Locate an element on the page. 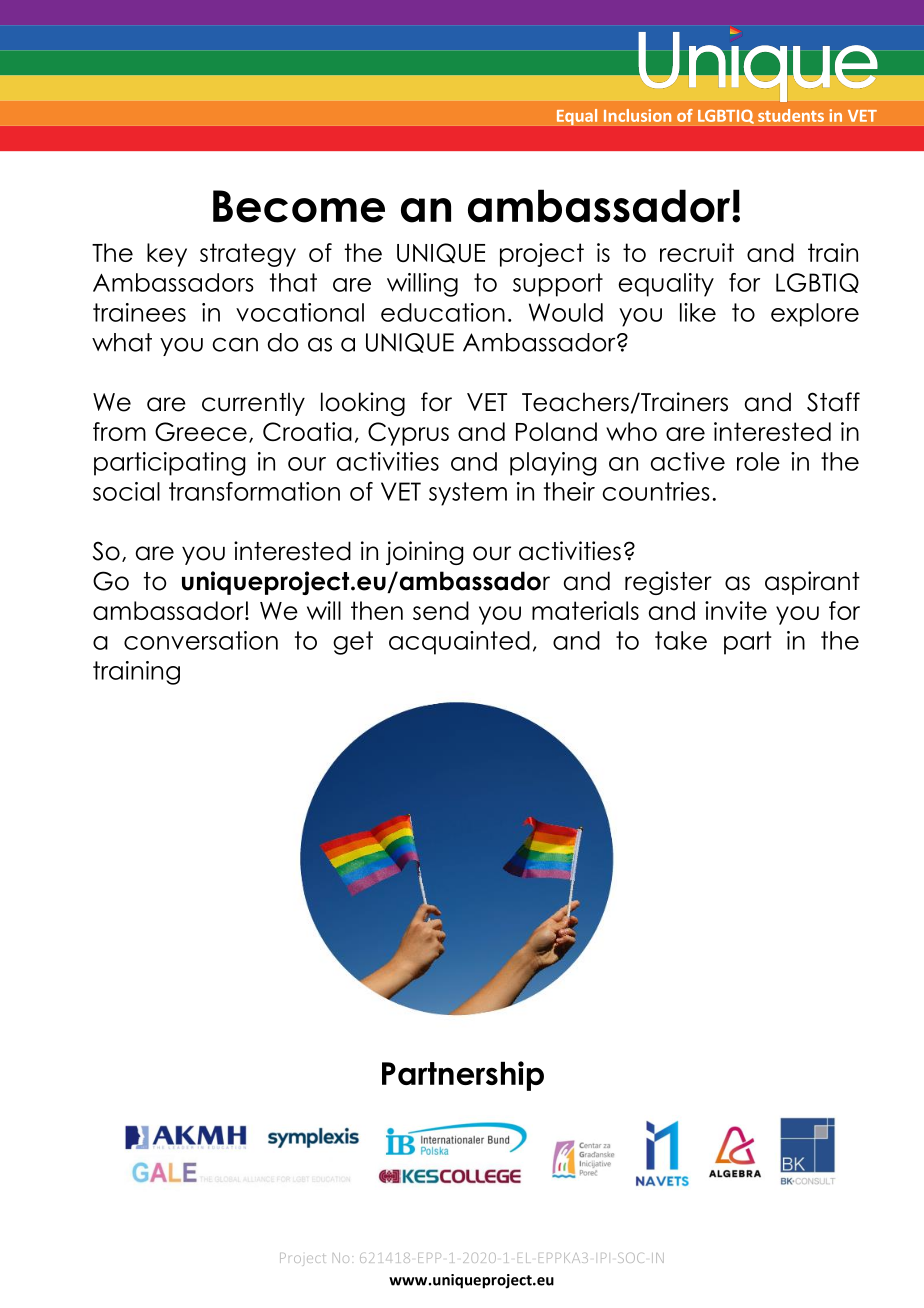  Staff is located at coordinates (833, 402).
